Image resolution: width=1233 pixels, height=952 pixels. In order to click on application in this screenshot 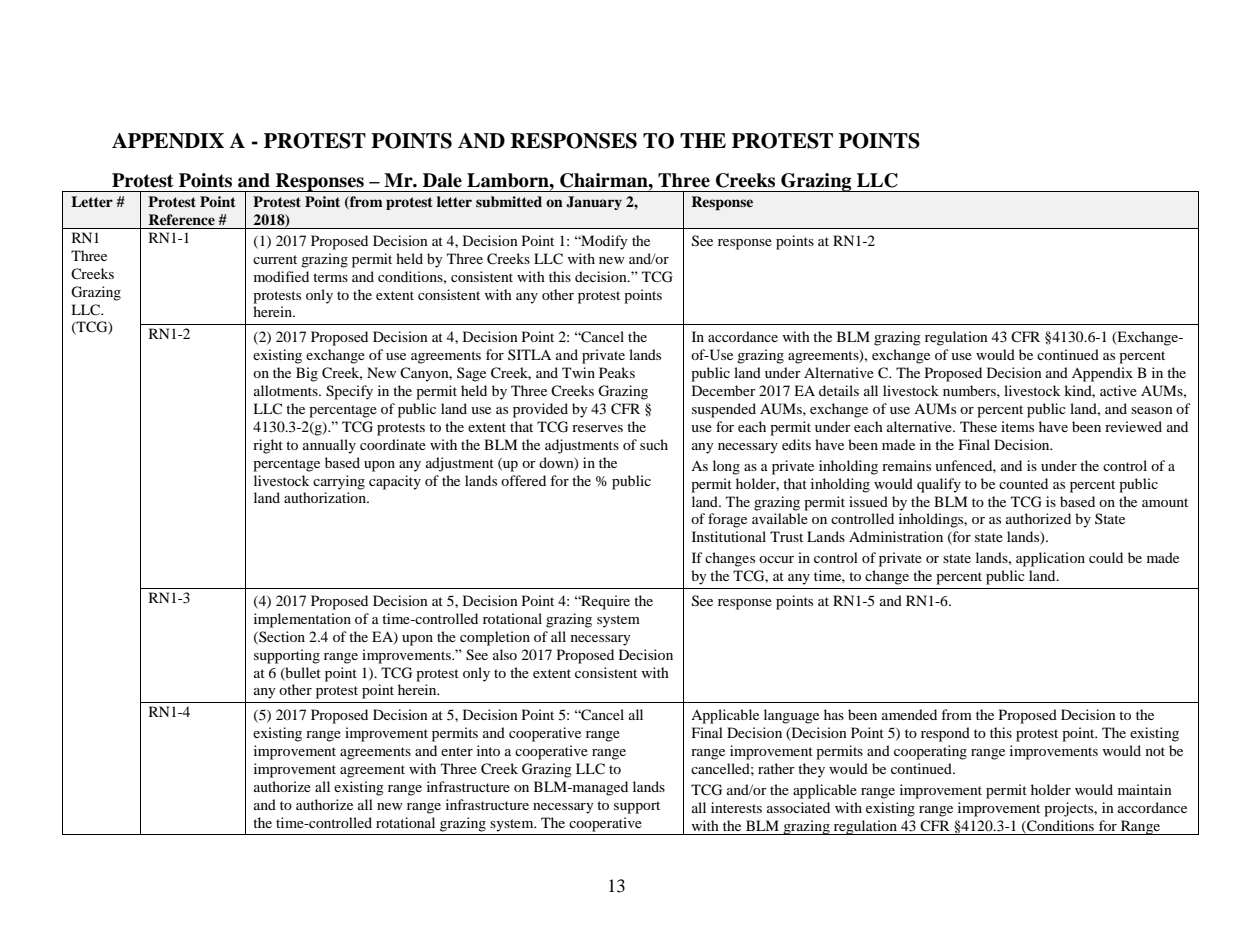, I will do `click(1050, 559)`.
